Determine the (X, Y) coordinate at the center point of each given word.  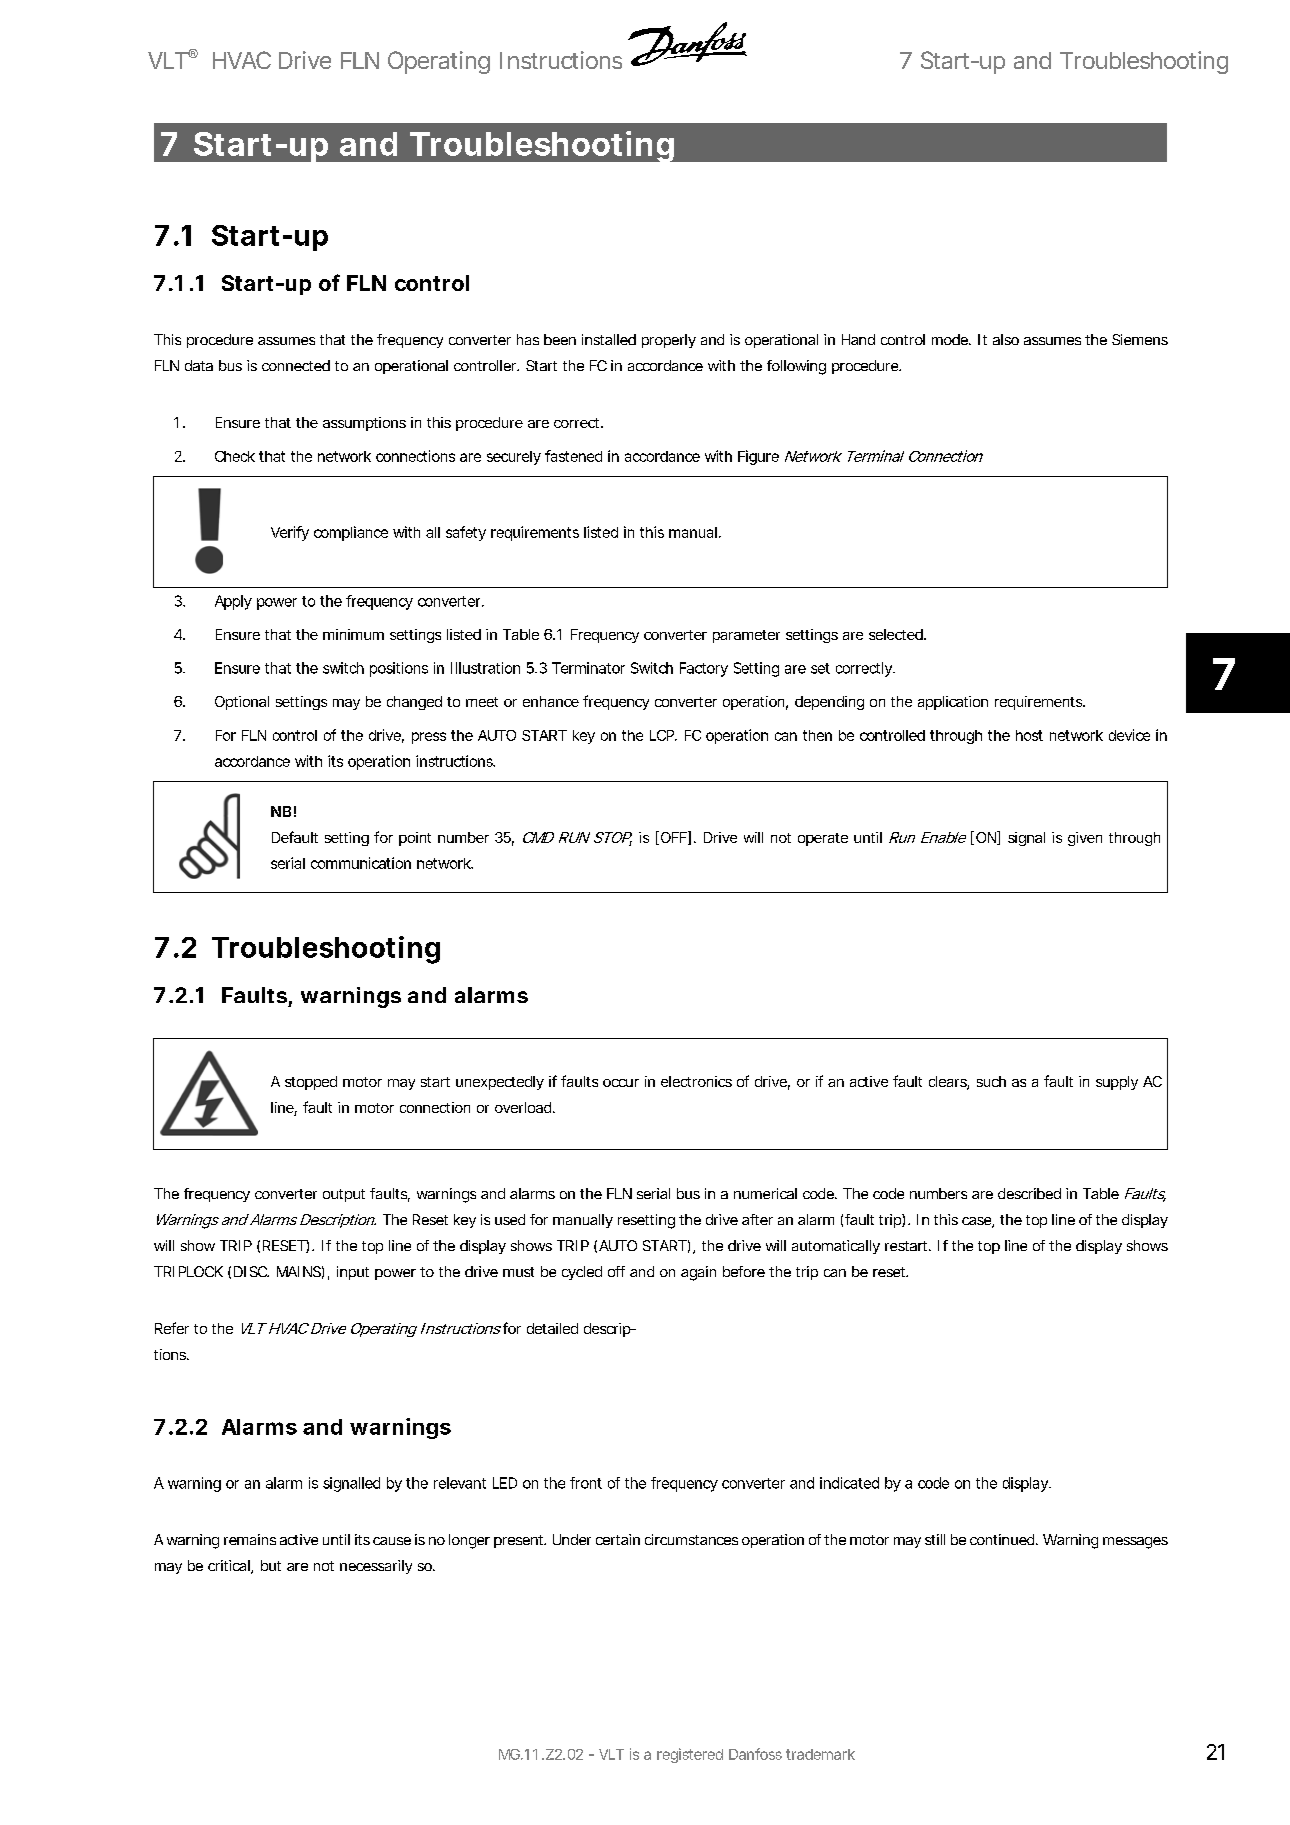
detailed (552, 1328)
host (1029, 735)
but (271, 1565)
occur (621, 1083)
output (344, 1195)
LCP (663, 735)
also (1006, 339)
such (991, 1081)
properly (669, 341)
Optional (242, 703)
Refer (172, 1328)
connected (296, 365)
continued (1004, 1539)
